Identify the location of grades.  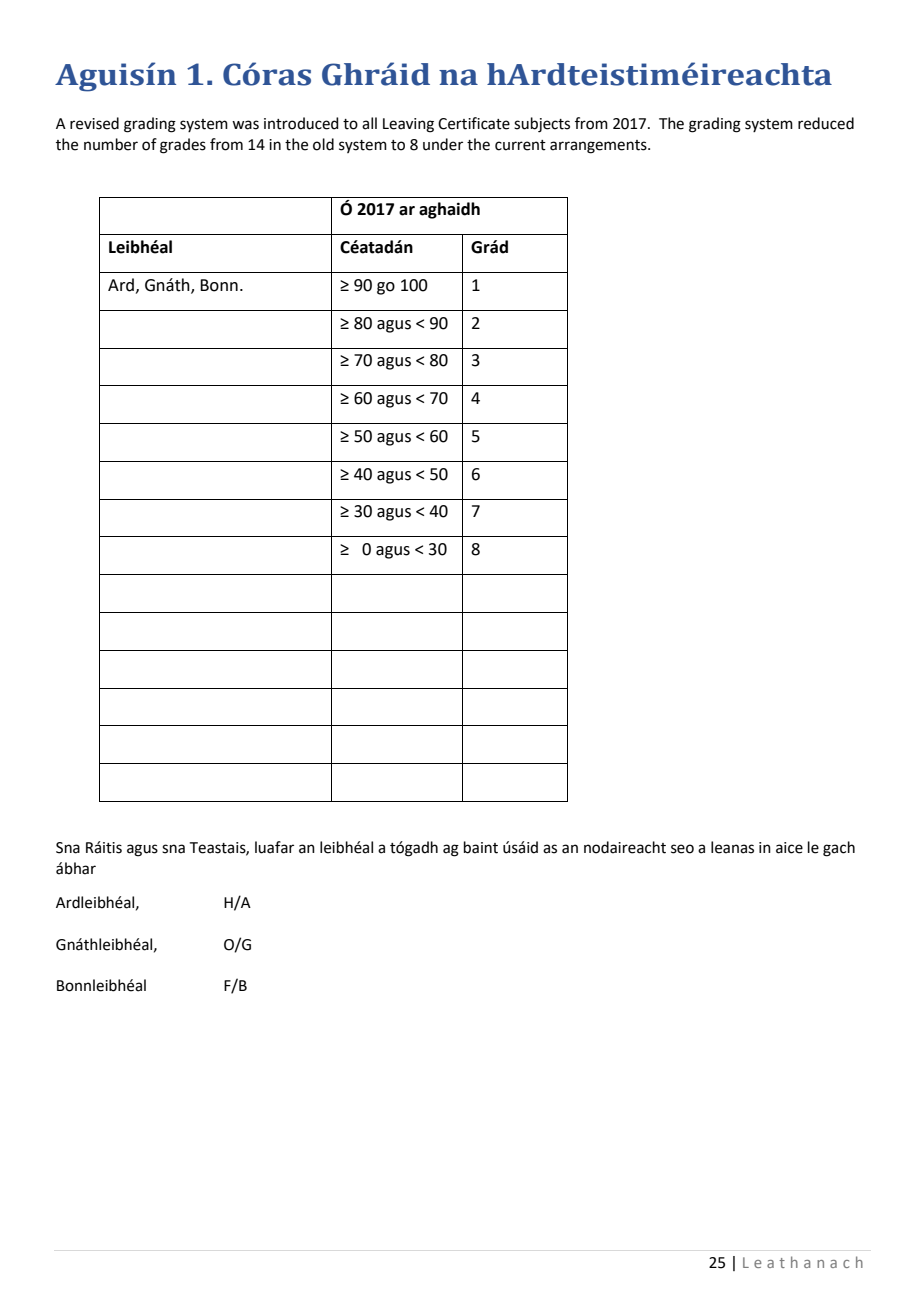
(183, 146).
